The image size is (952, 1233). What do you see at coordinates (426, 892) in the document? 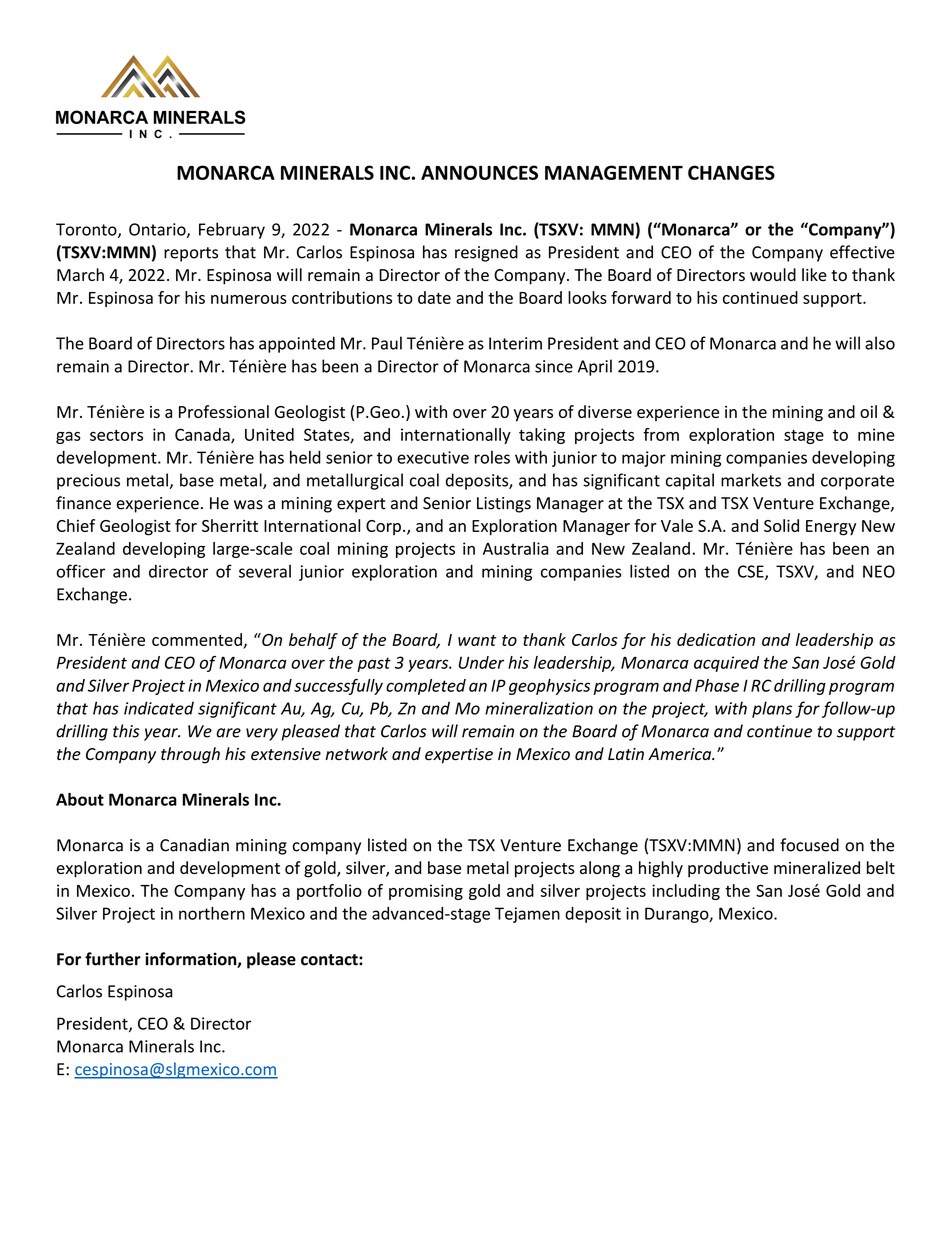
I see `promising` at bounding box center [426, 892].
